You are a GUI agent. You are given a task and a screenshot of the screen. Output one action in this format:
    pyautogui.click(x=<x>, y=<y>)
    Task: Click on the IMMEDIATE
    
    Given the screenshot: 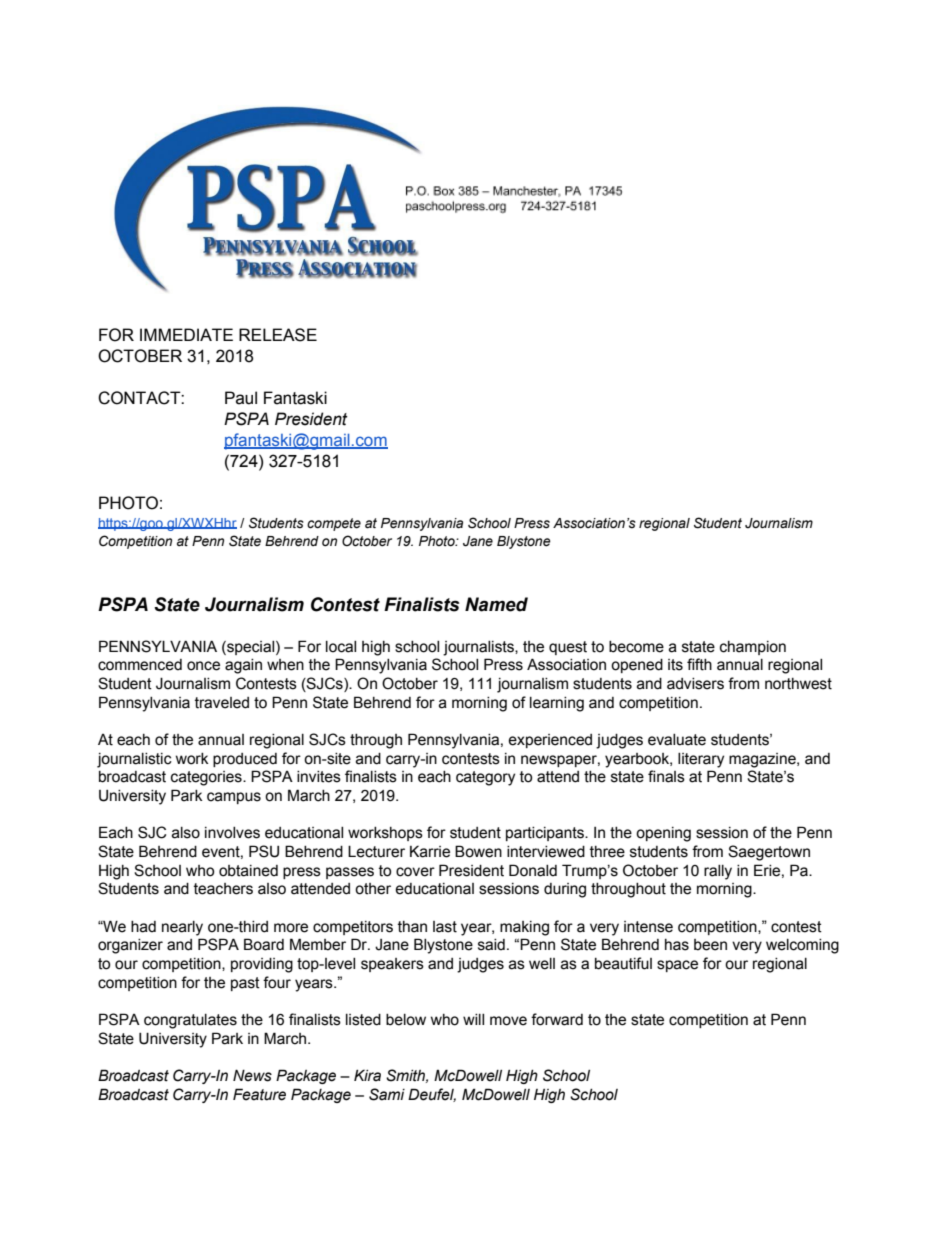 What is the action you would take?
    pyautogui.click(x=186, y=334)
